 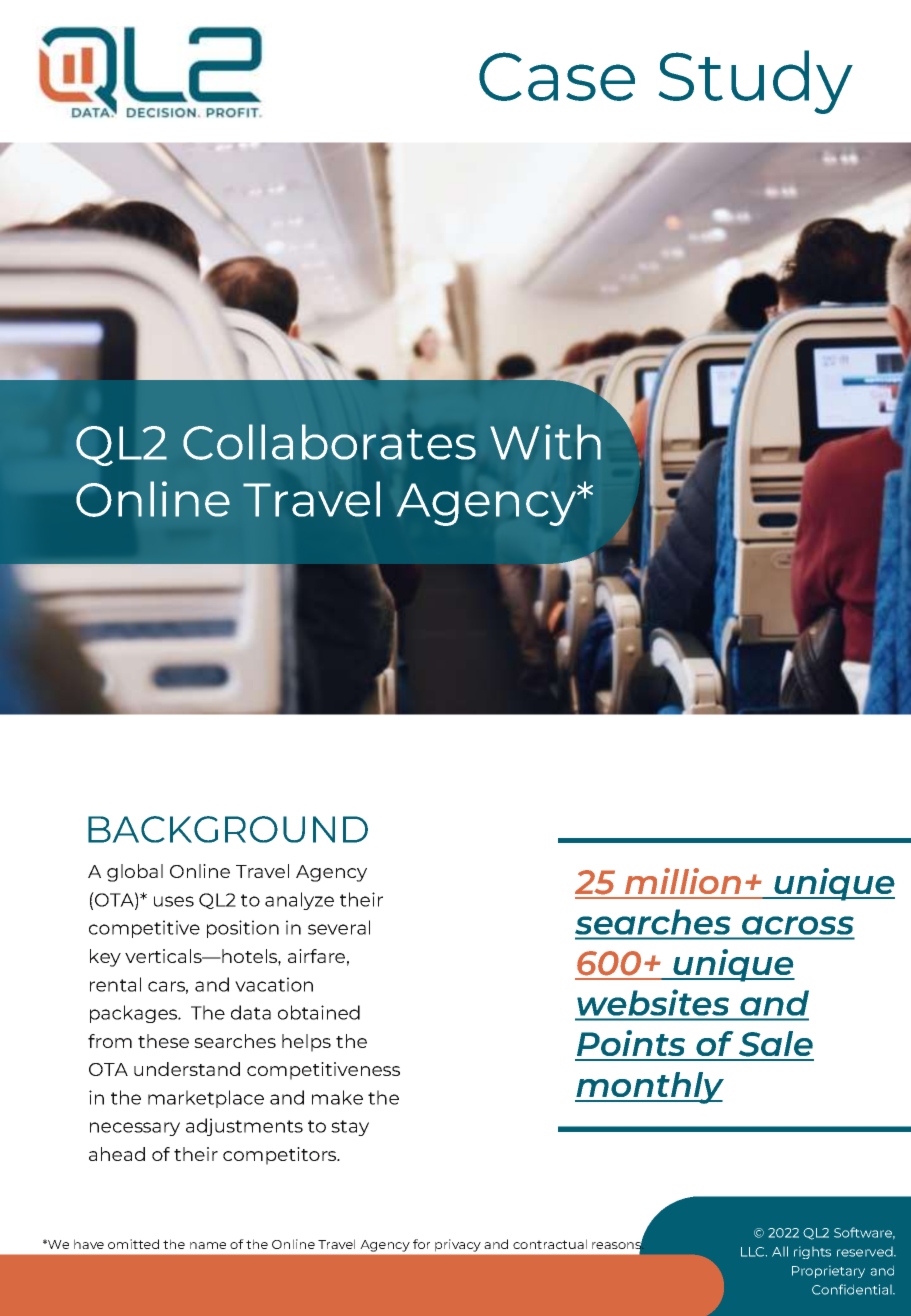 I want to click on Collaborates, so click(x=329, y=442).
